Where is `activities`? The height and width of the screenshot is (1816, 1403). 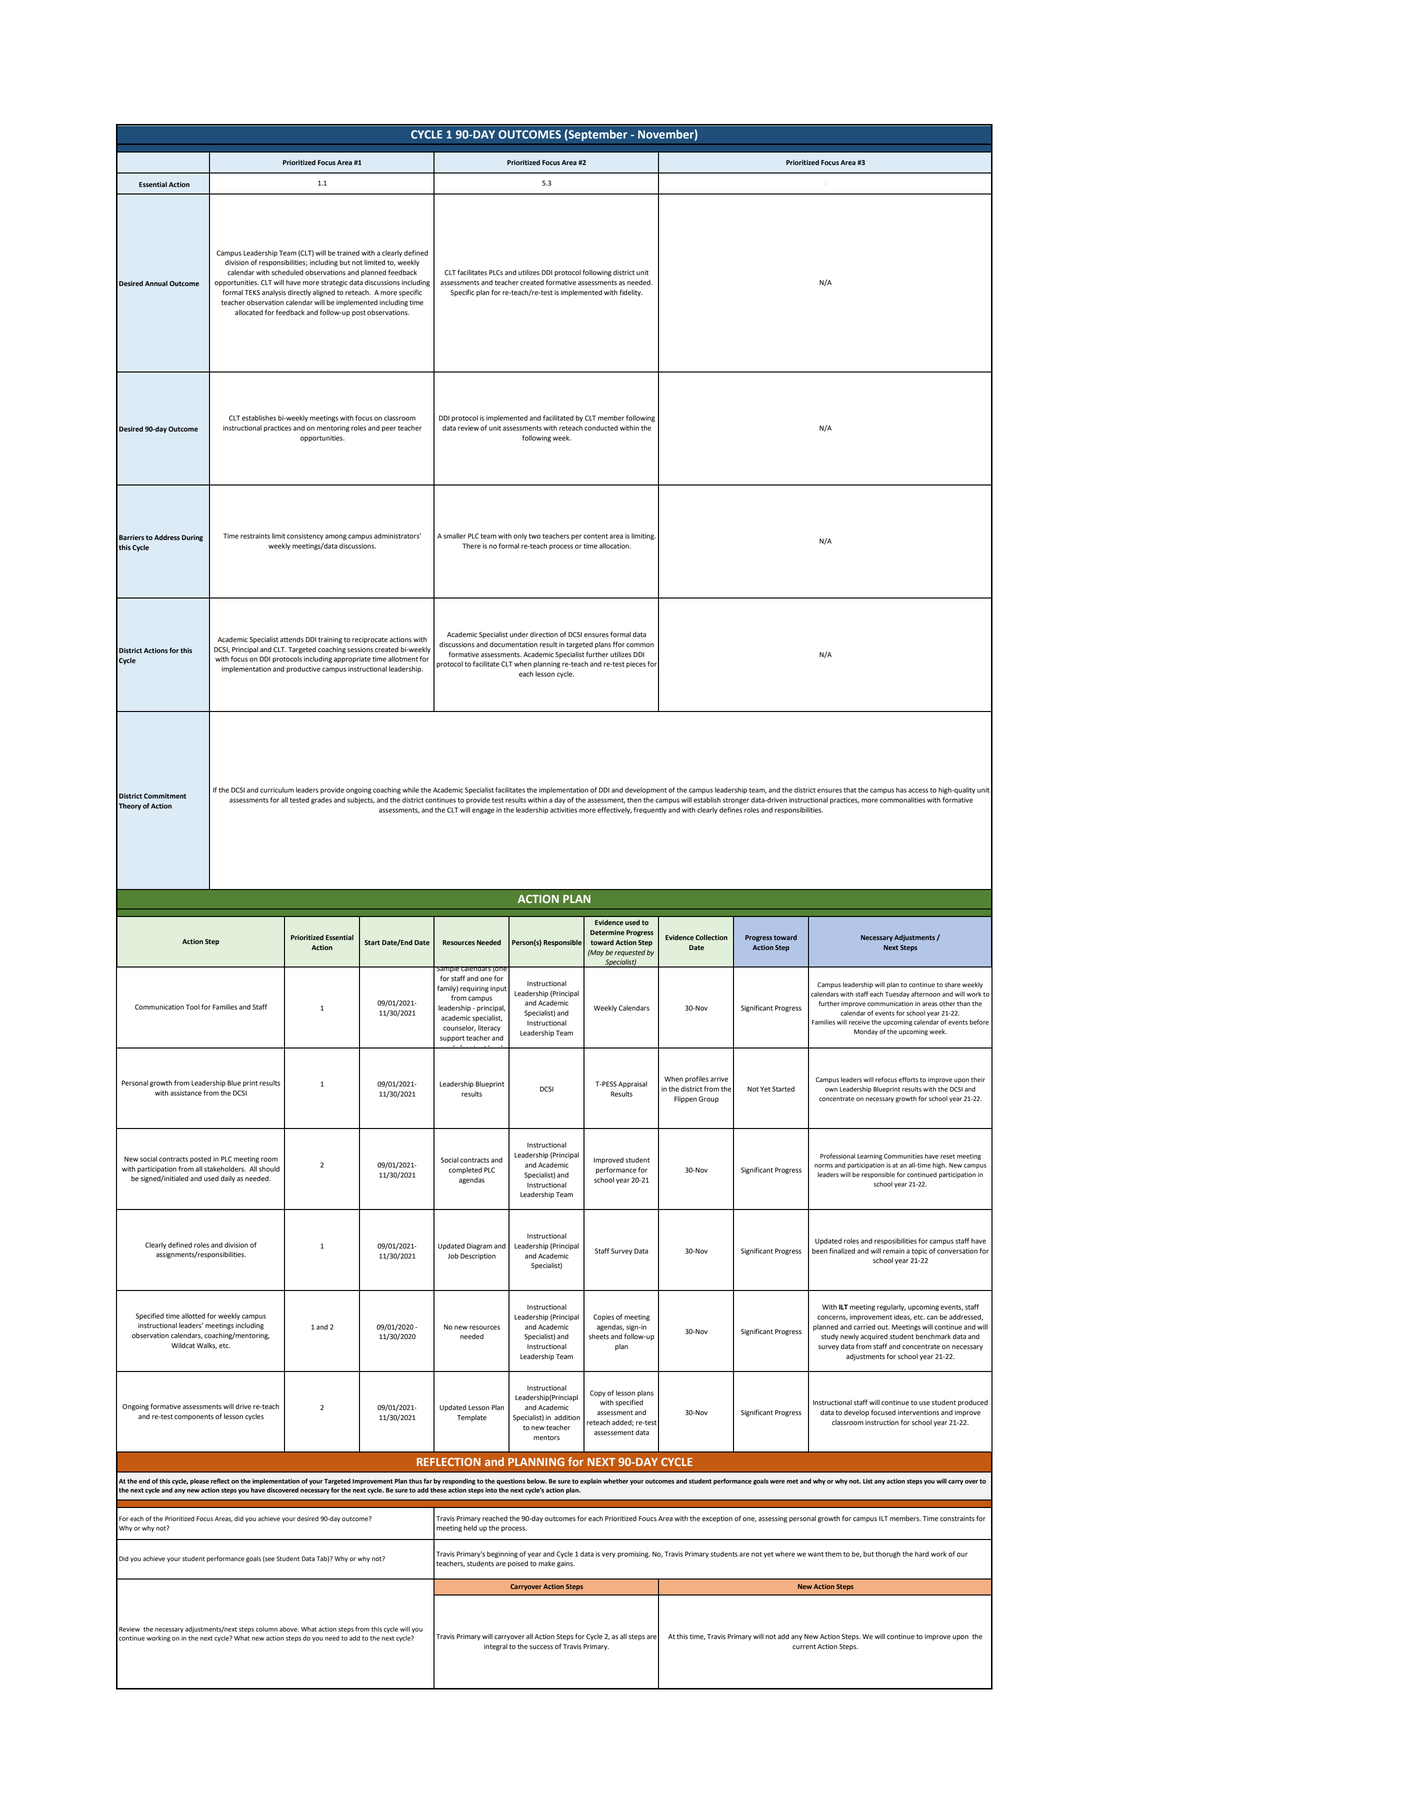
activities is located at coordinates (563, 810).
